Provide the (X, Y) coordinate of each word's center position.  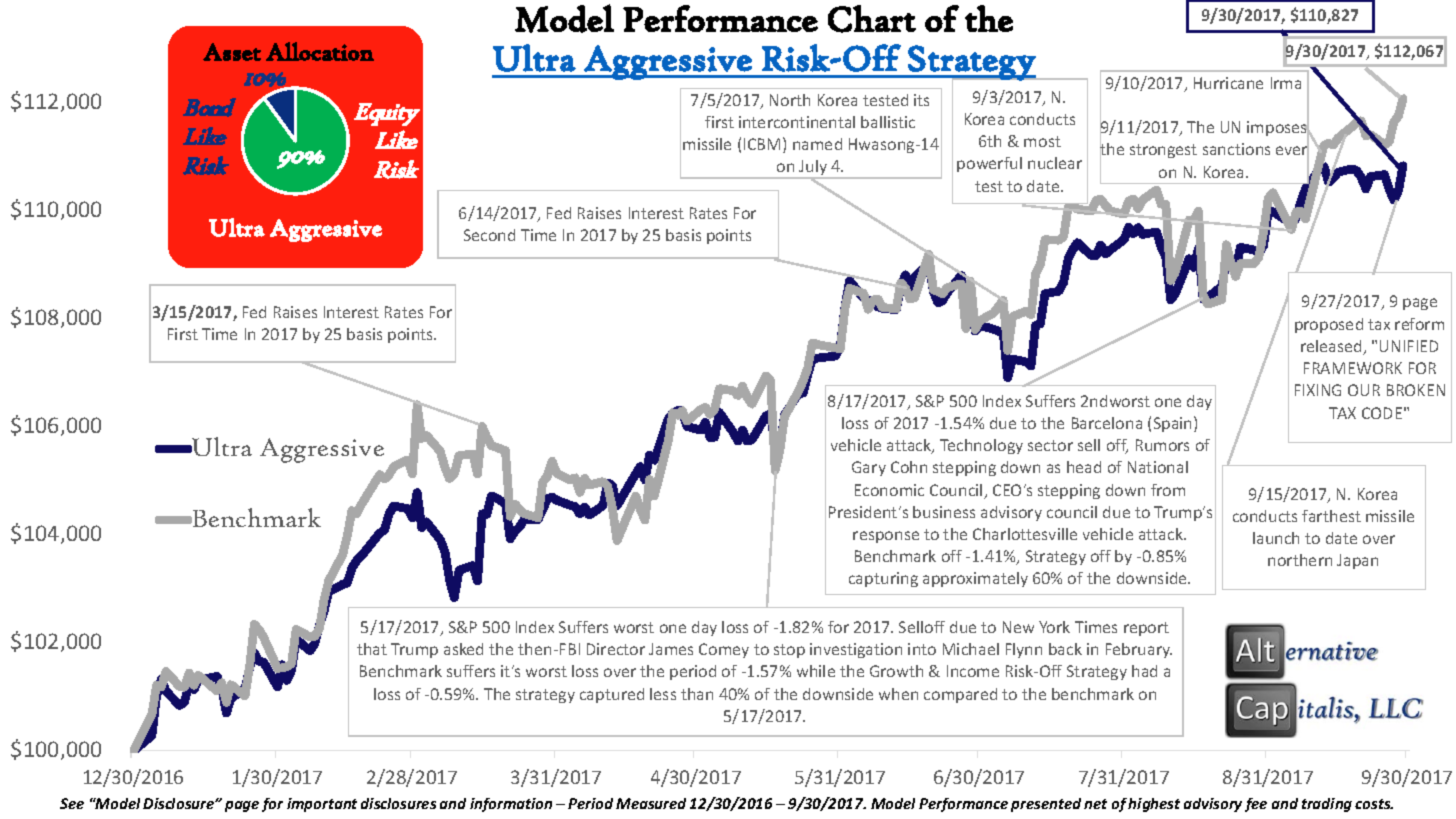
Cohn (909, 467)
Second (489, 235)
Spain (1174, 424)
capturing (883, 579)
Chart (872, 19)
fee (1256, 805)
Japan (1357, 561)
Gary (869, 468)
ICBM (762, 144)
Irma (1286, 83)
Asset (232, 52)
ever (1292, 151)
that (372, 649)
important (322, 805)
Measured (651, 803)
